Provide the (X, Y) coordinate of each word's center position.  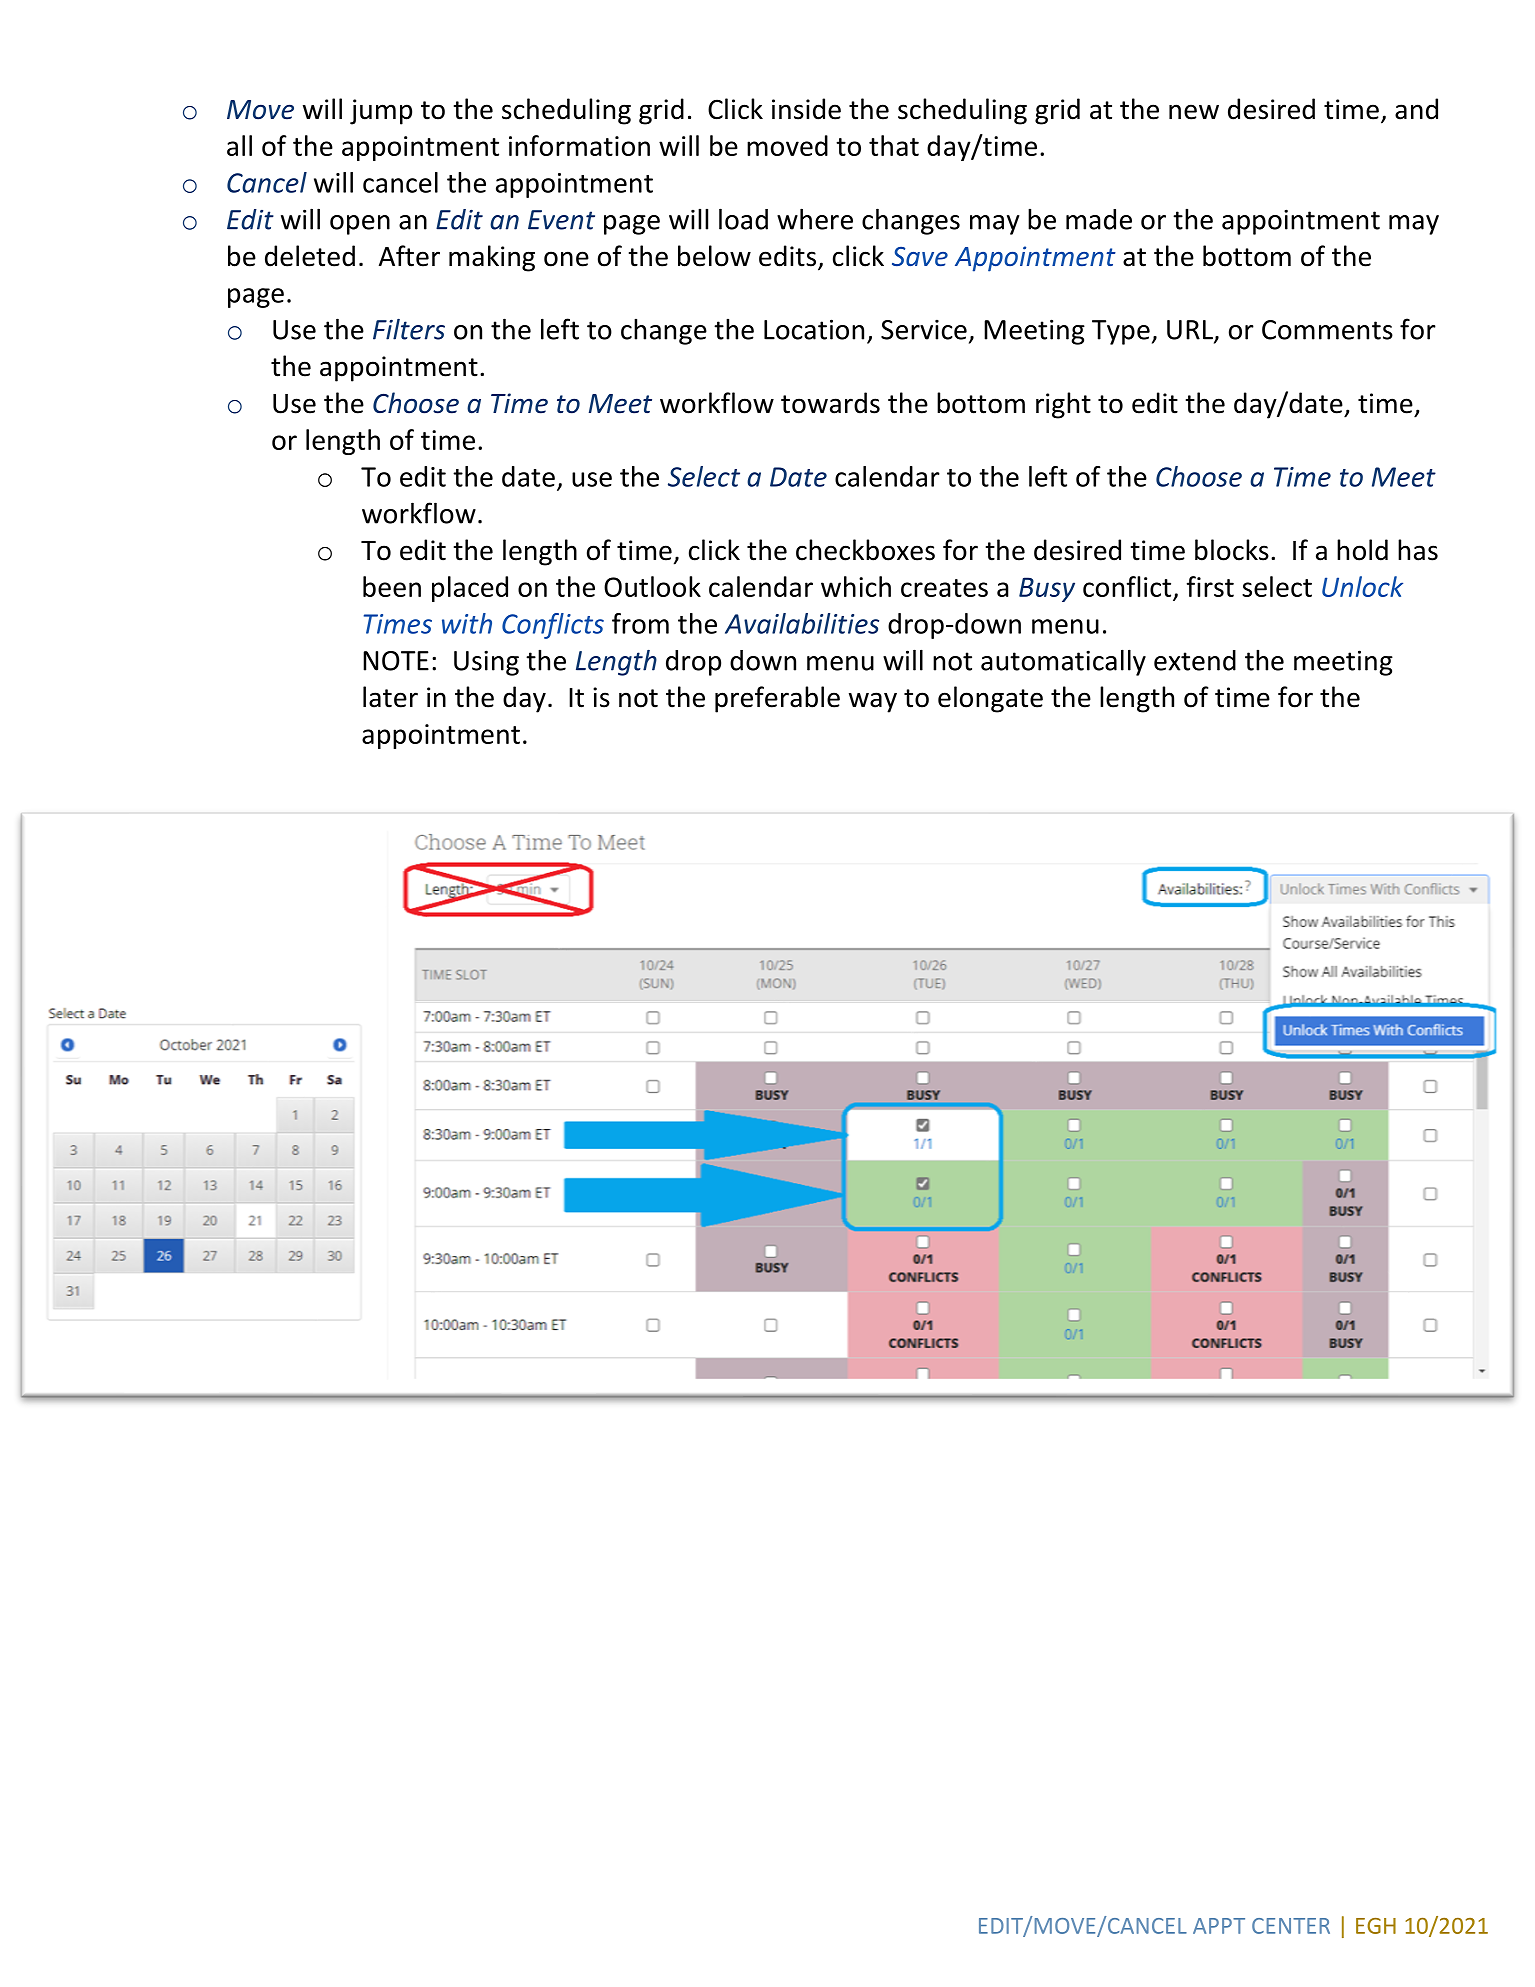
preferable (777, 699)
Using (486, 663)
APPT (1219, 1926)
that (894, 145)
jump (381, 112)
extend (1195, 660)
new (1194, 112)
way (873, 702)
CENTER (1291, 1926)
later (390, 697)
